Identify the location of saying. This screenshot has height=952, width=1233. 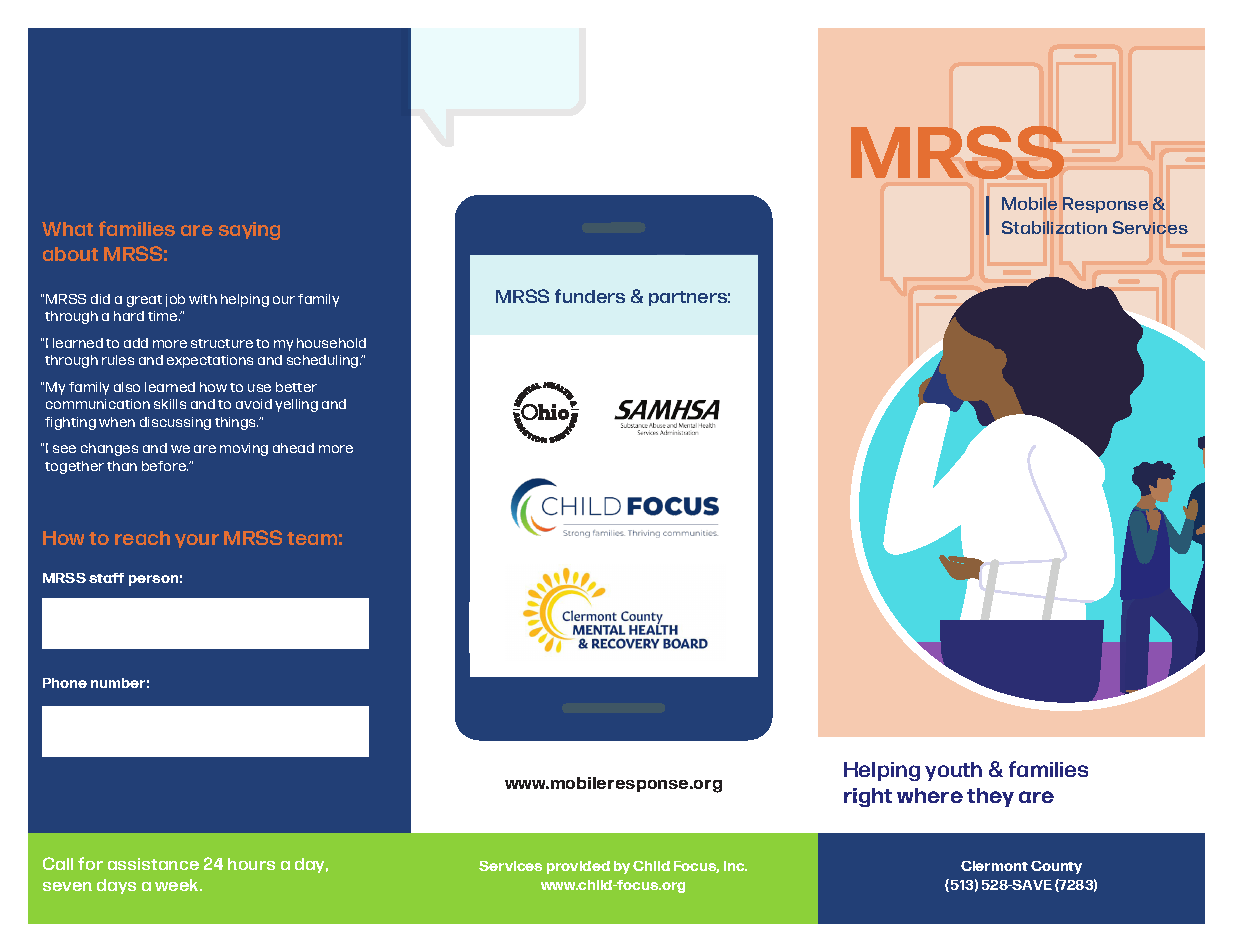
(249, 231).
